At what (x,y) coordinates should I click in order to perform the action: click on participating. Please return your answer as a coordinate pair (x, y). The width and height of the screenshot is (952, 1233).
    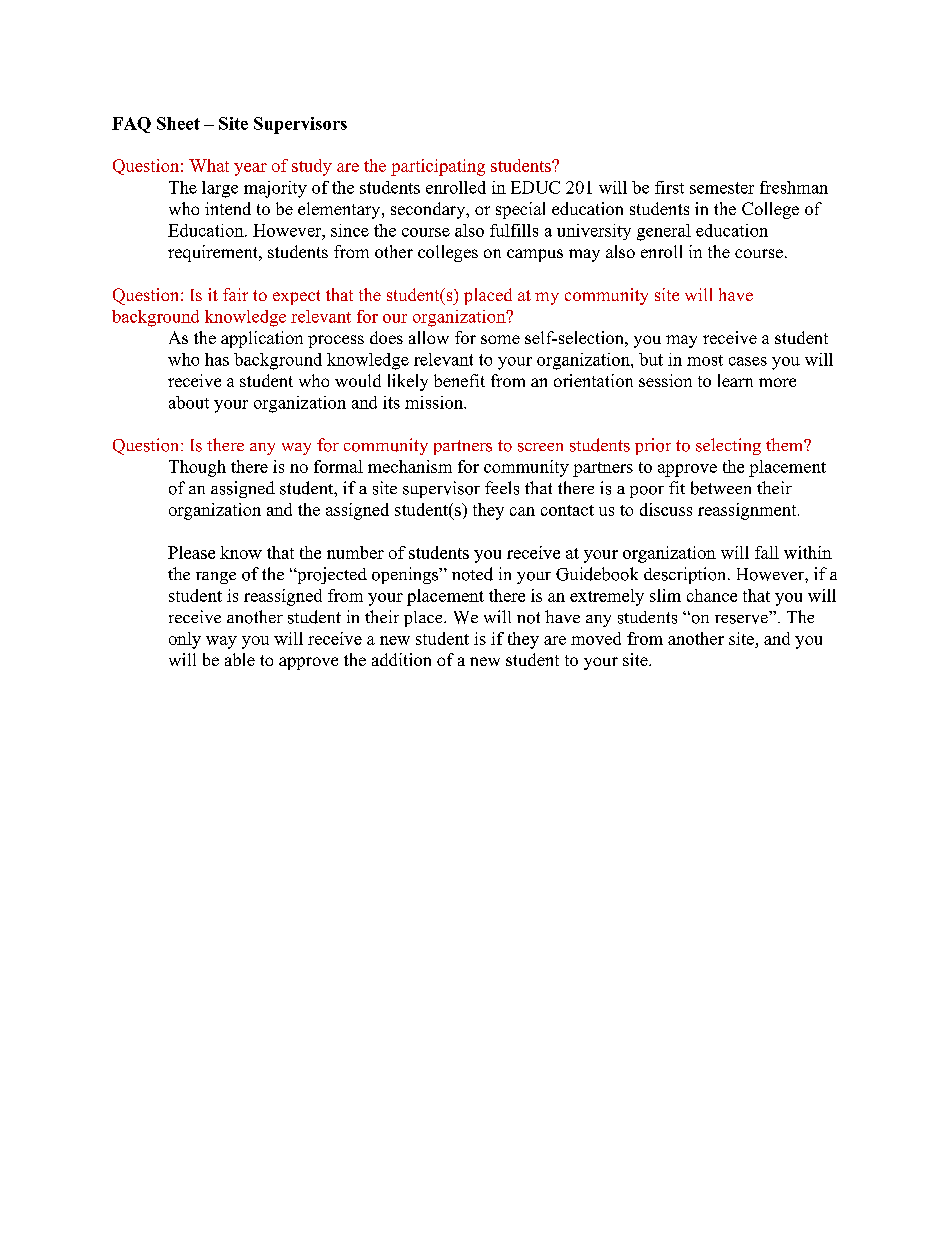
    Looking at the image, I should click on (438, 167).
